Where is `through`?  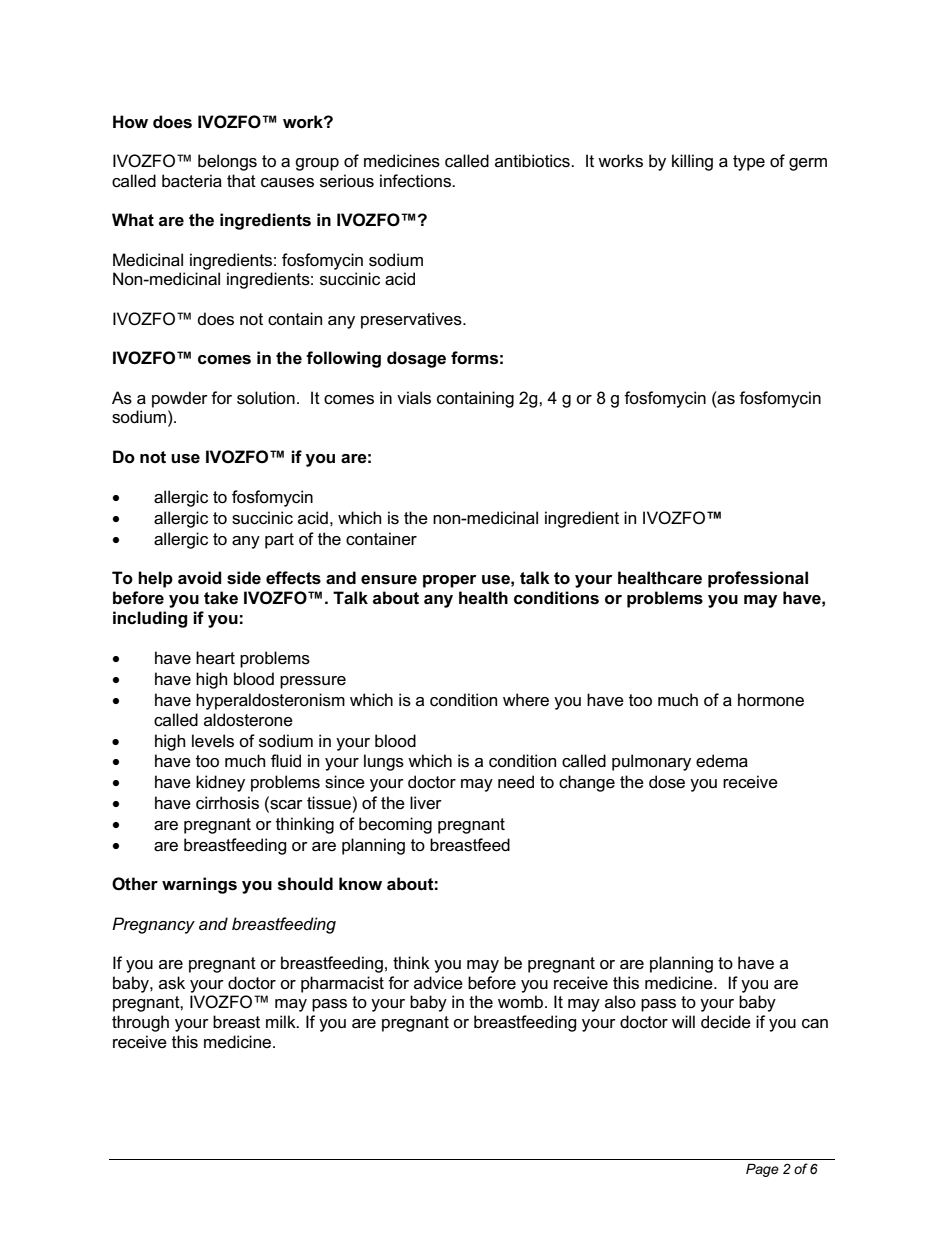
through is located at coordinates (140, 1023).
